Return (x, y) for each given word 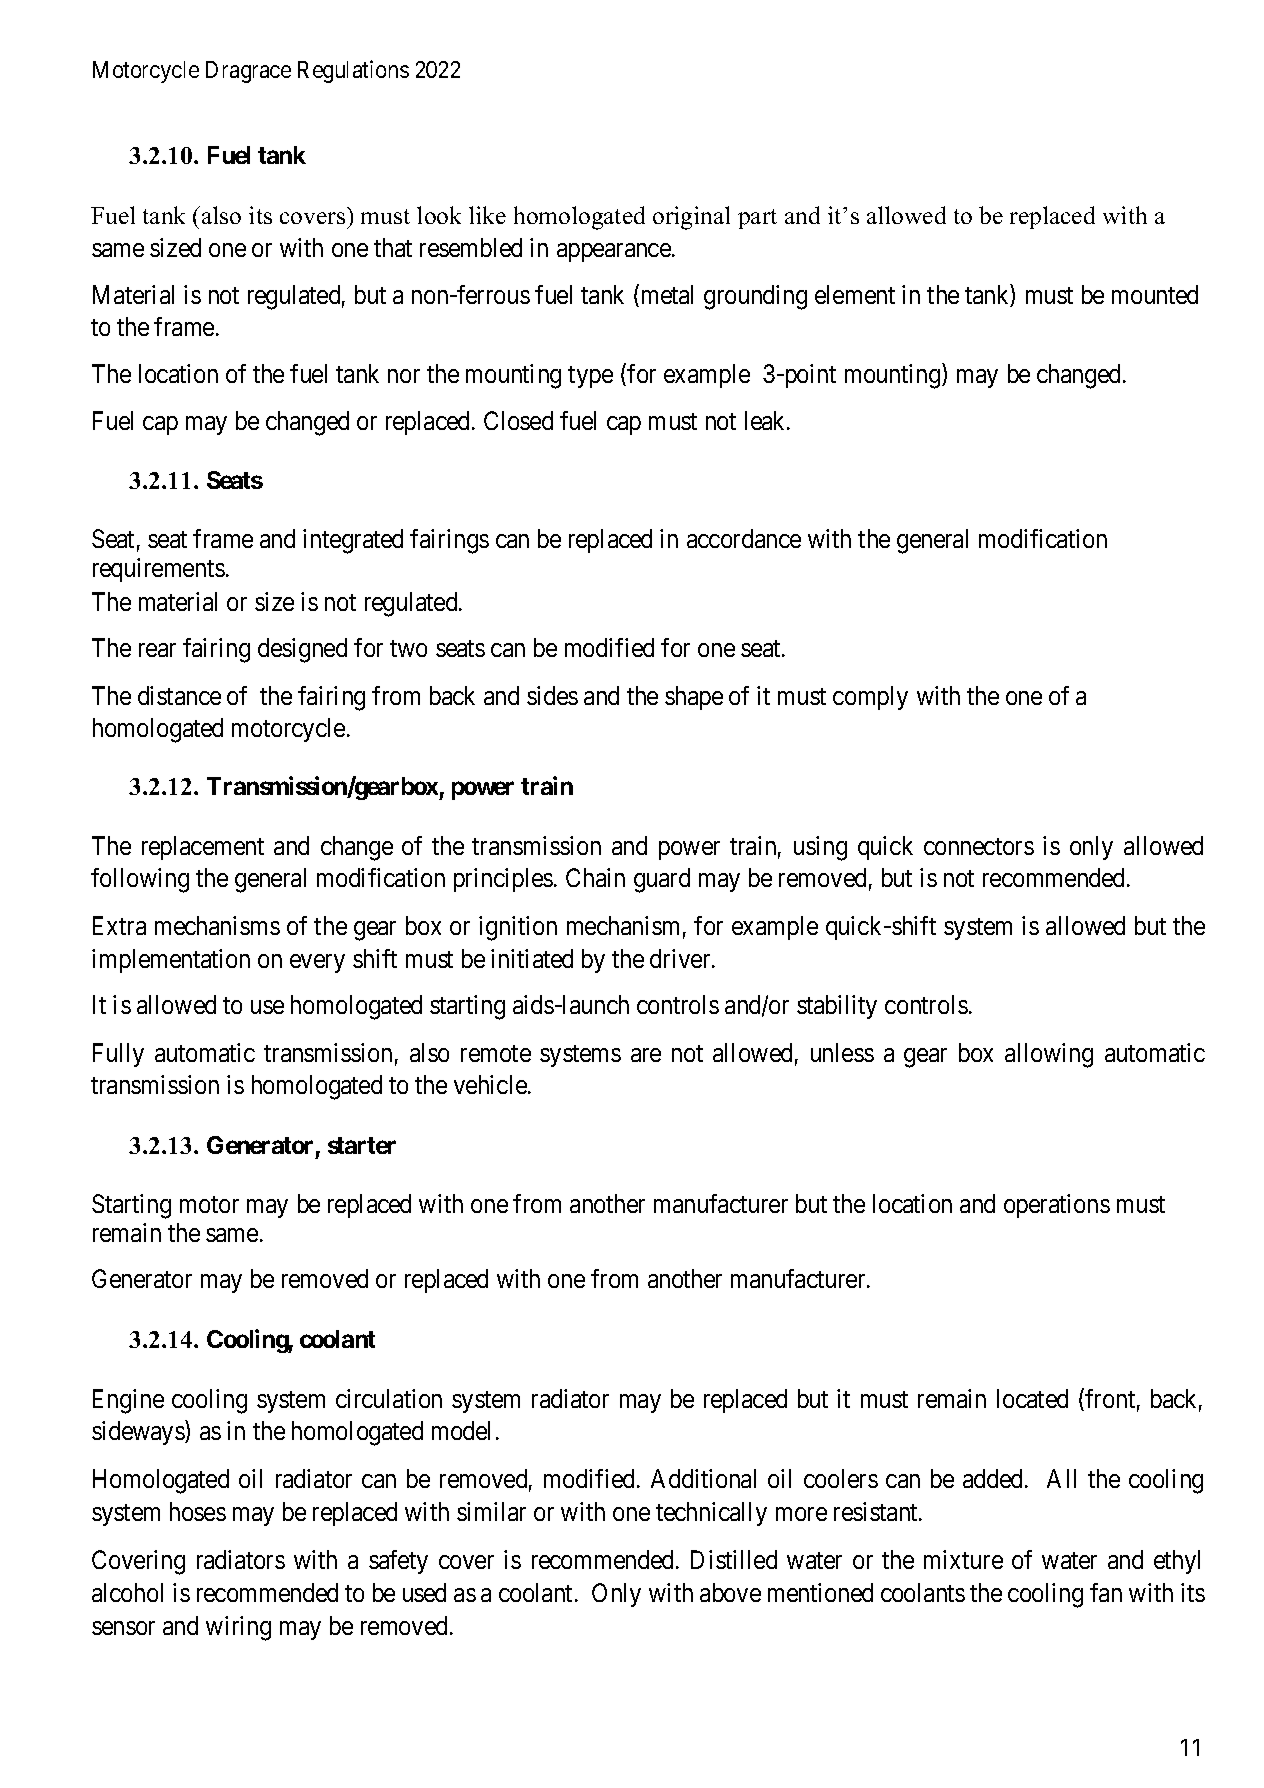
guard (662, 880)
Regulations (353, 71)
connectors (979, 847)
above (730, 1592)
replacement (203, 848)
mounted (1155, 294)
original (691, 218)
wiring (238, 1628)
